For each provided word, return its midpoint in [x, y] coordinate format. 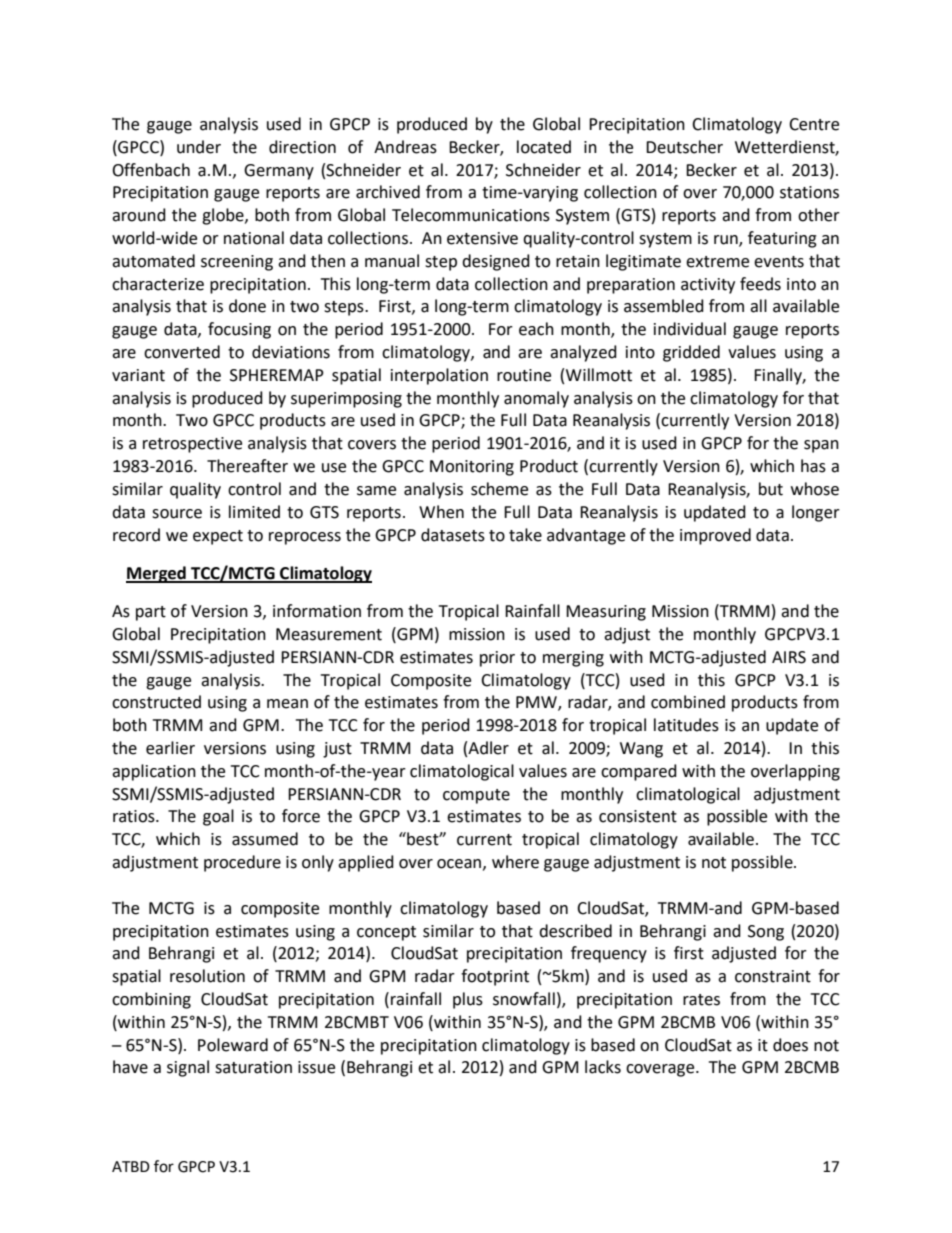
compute [476, 796]
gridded [691, 353]
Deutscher [684, 147]
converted [182, 352]
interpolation [439, 376]
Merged [157, 574]
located [544, 147]
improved [715, 536]
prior [497, 659]
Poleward [233, 1045]
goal [218, 817]
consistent [638, 816]
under [199, 147]
